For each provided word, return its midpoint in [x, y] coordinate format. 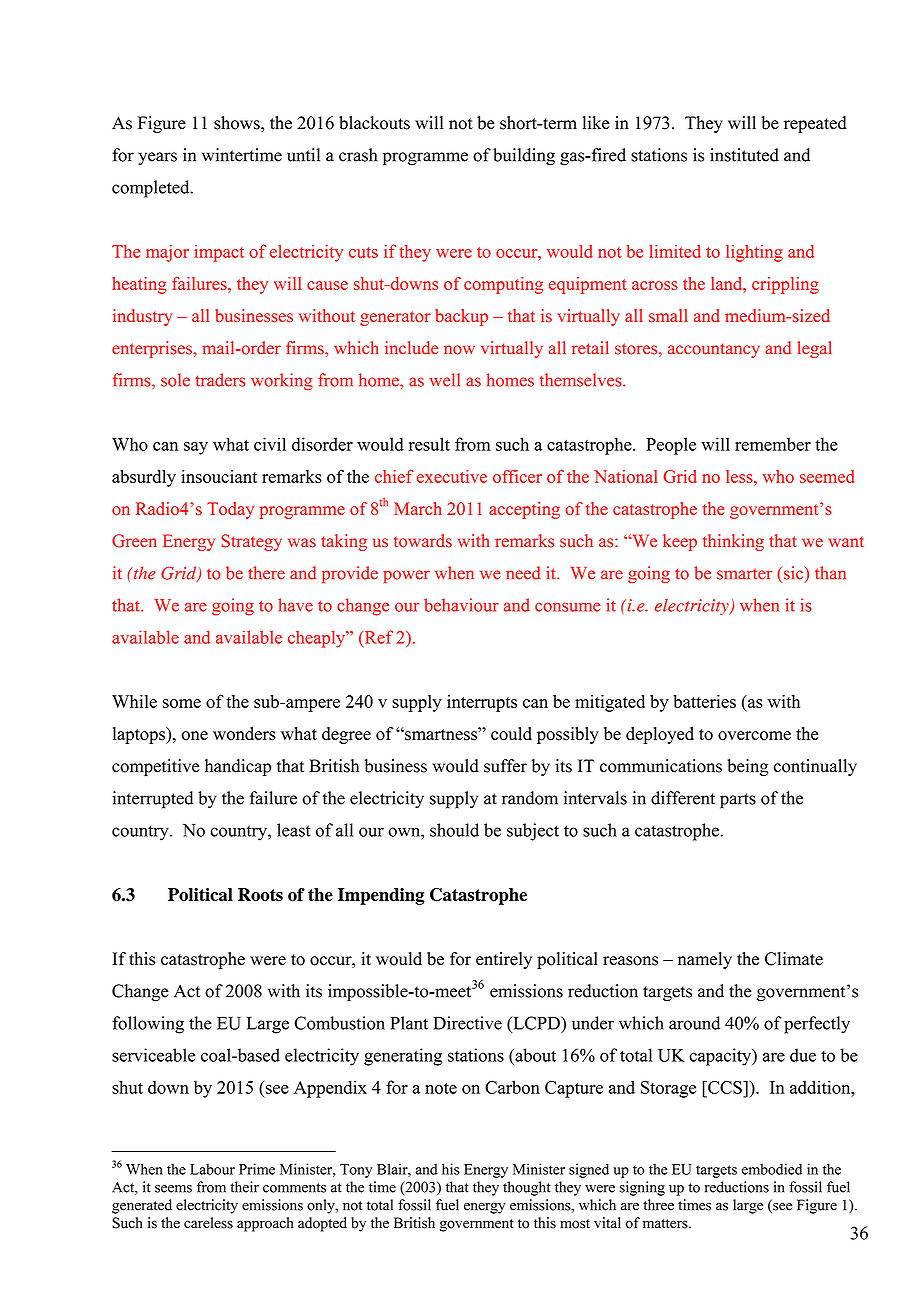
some [182, 703]
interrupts [482, 703]
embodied [772, 1169]
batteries [704, 701]
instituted [744, 155]
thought [527, 1188]
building [524, 157]
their [244, 1187]
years [157, 158]
